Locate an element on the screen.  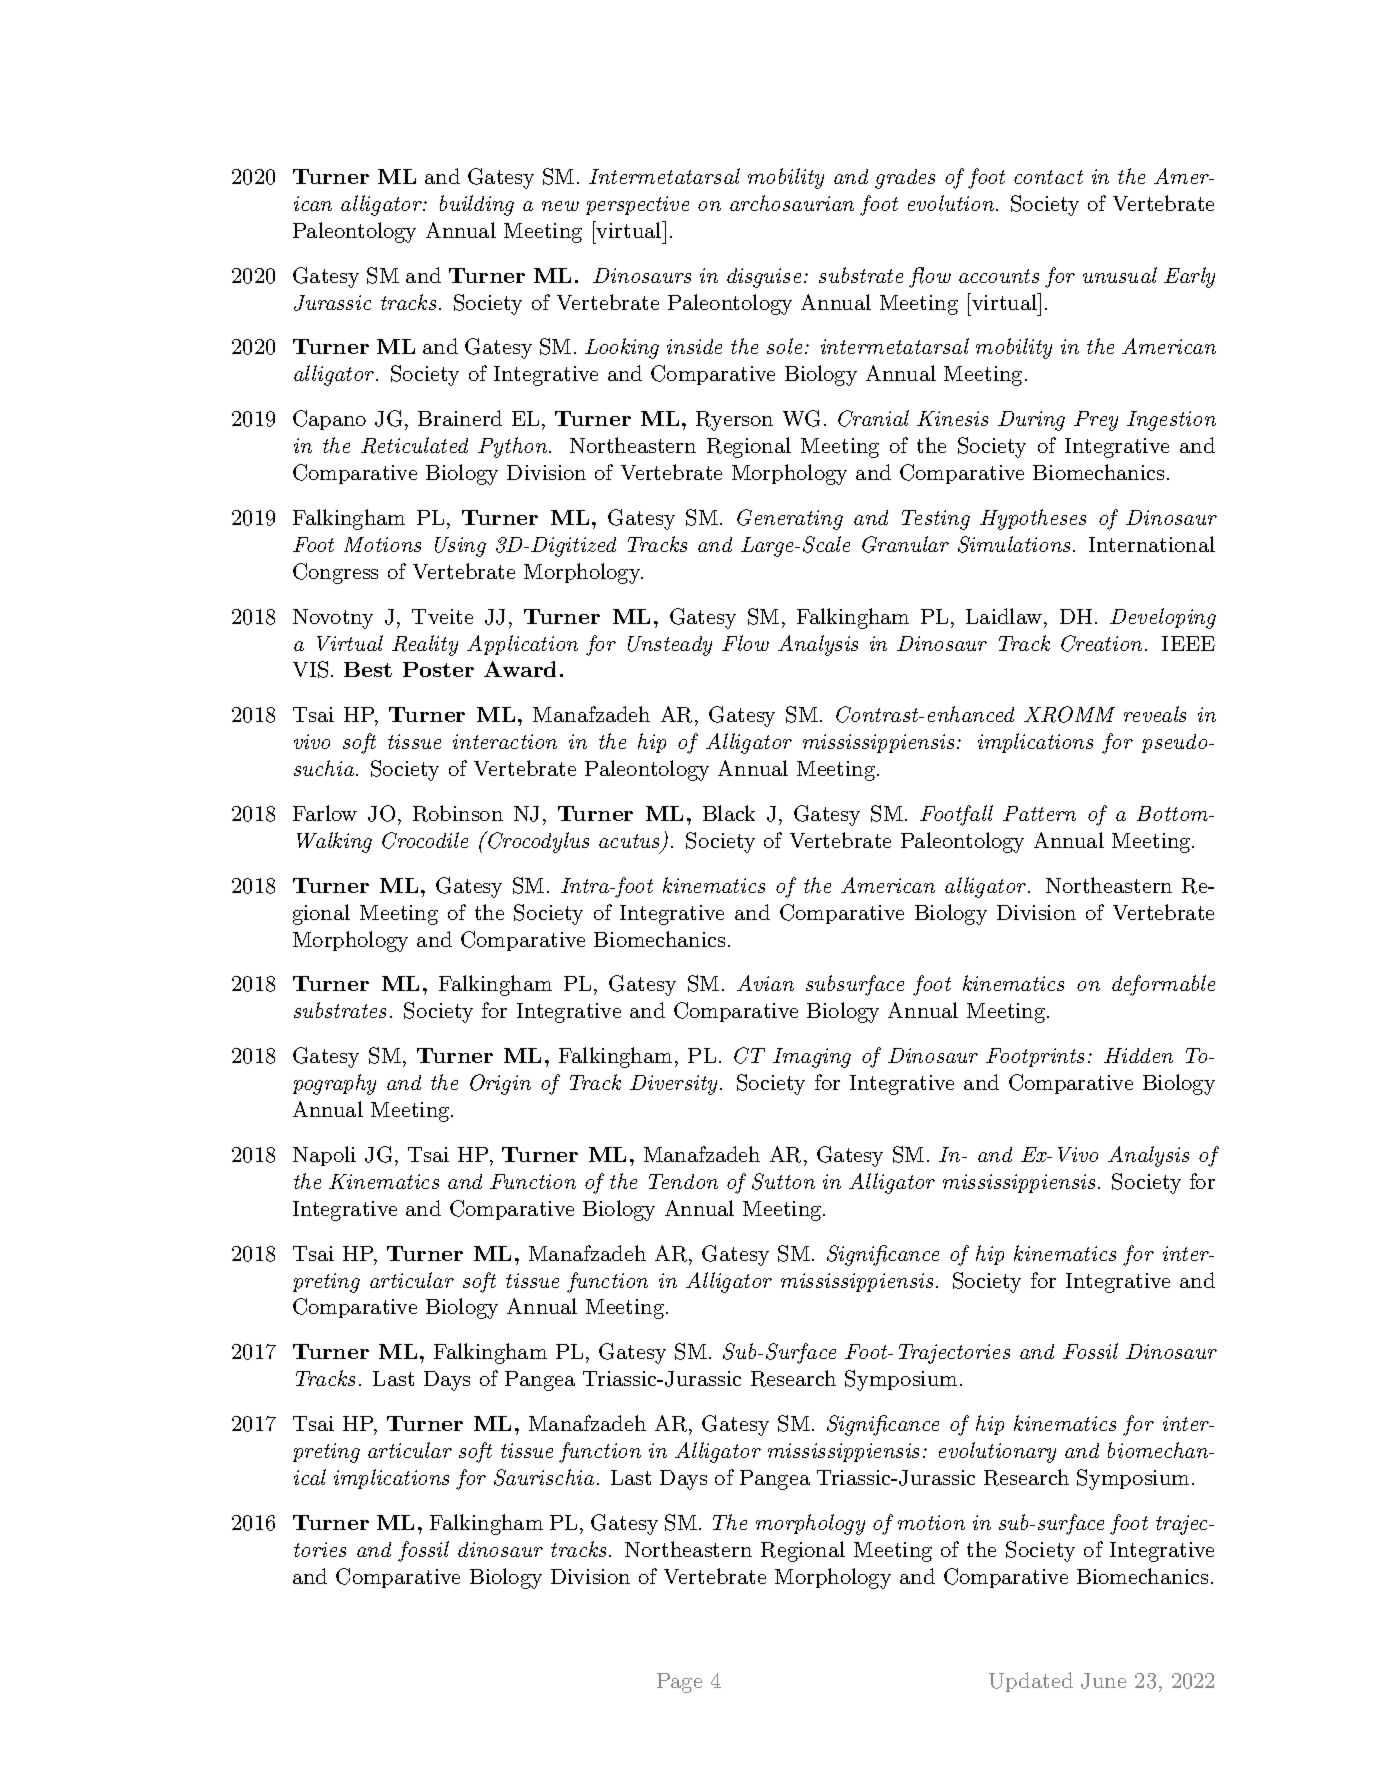
Creation is located at coordinates (1101, 643).
